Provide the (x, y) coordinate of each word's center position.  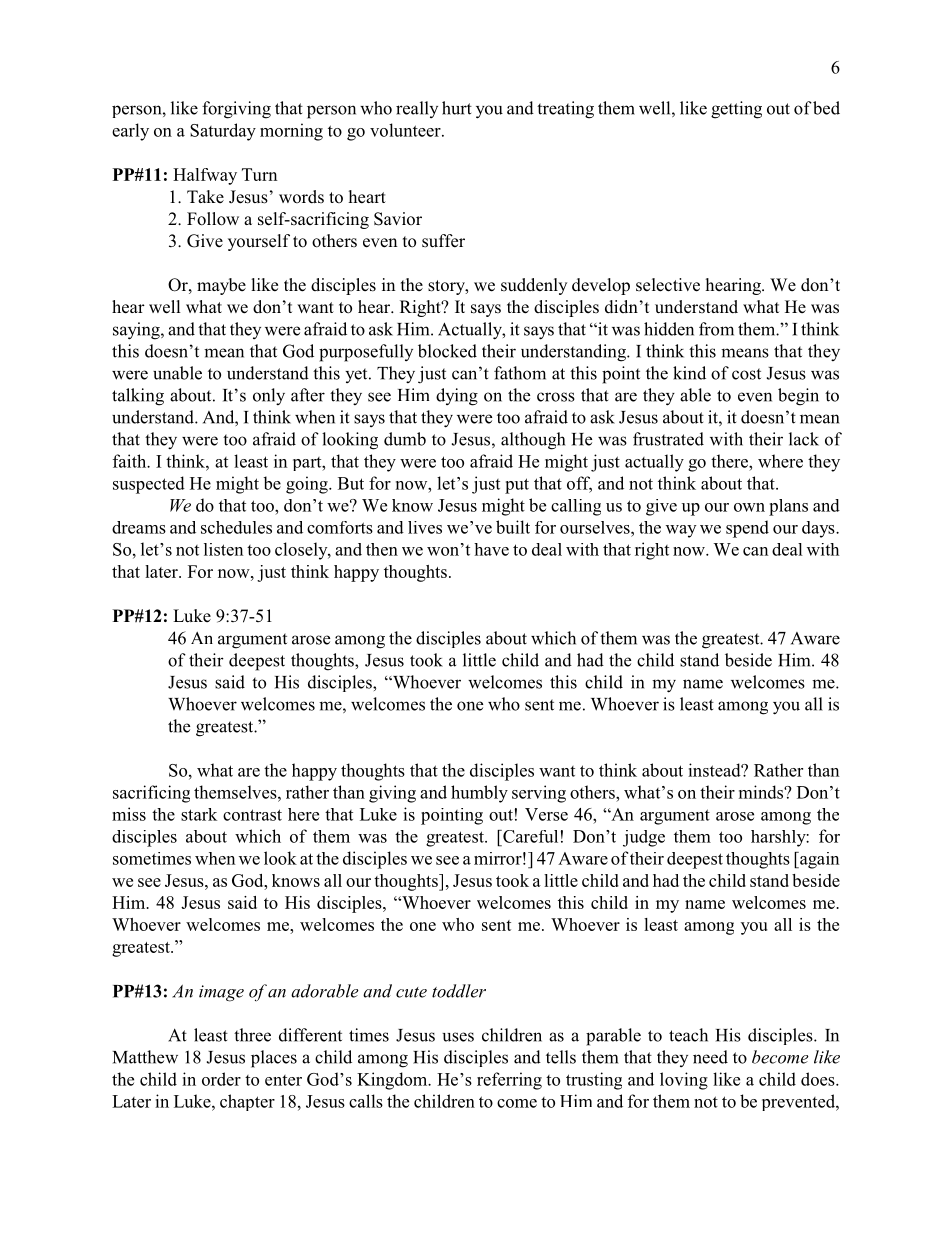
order (221, 1079)
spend (747, 529)
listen (224, 549)
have (491, 549)
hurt (457, 108)
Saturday (223, 132)
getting (736, 110)
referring (509, 1081)
